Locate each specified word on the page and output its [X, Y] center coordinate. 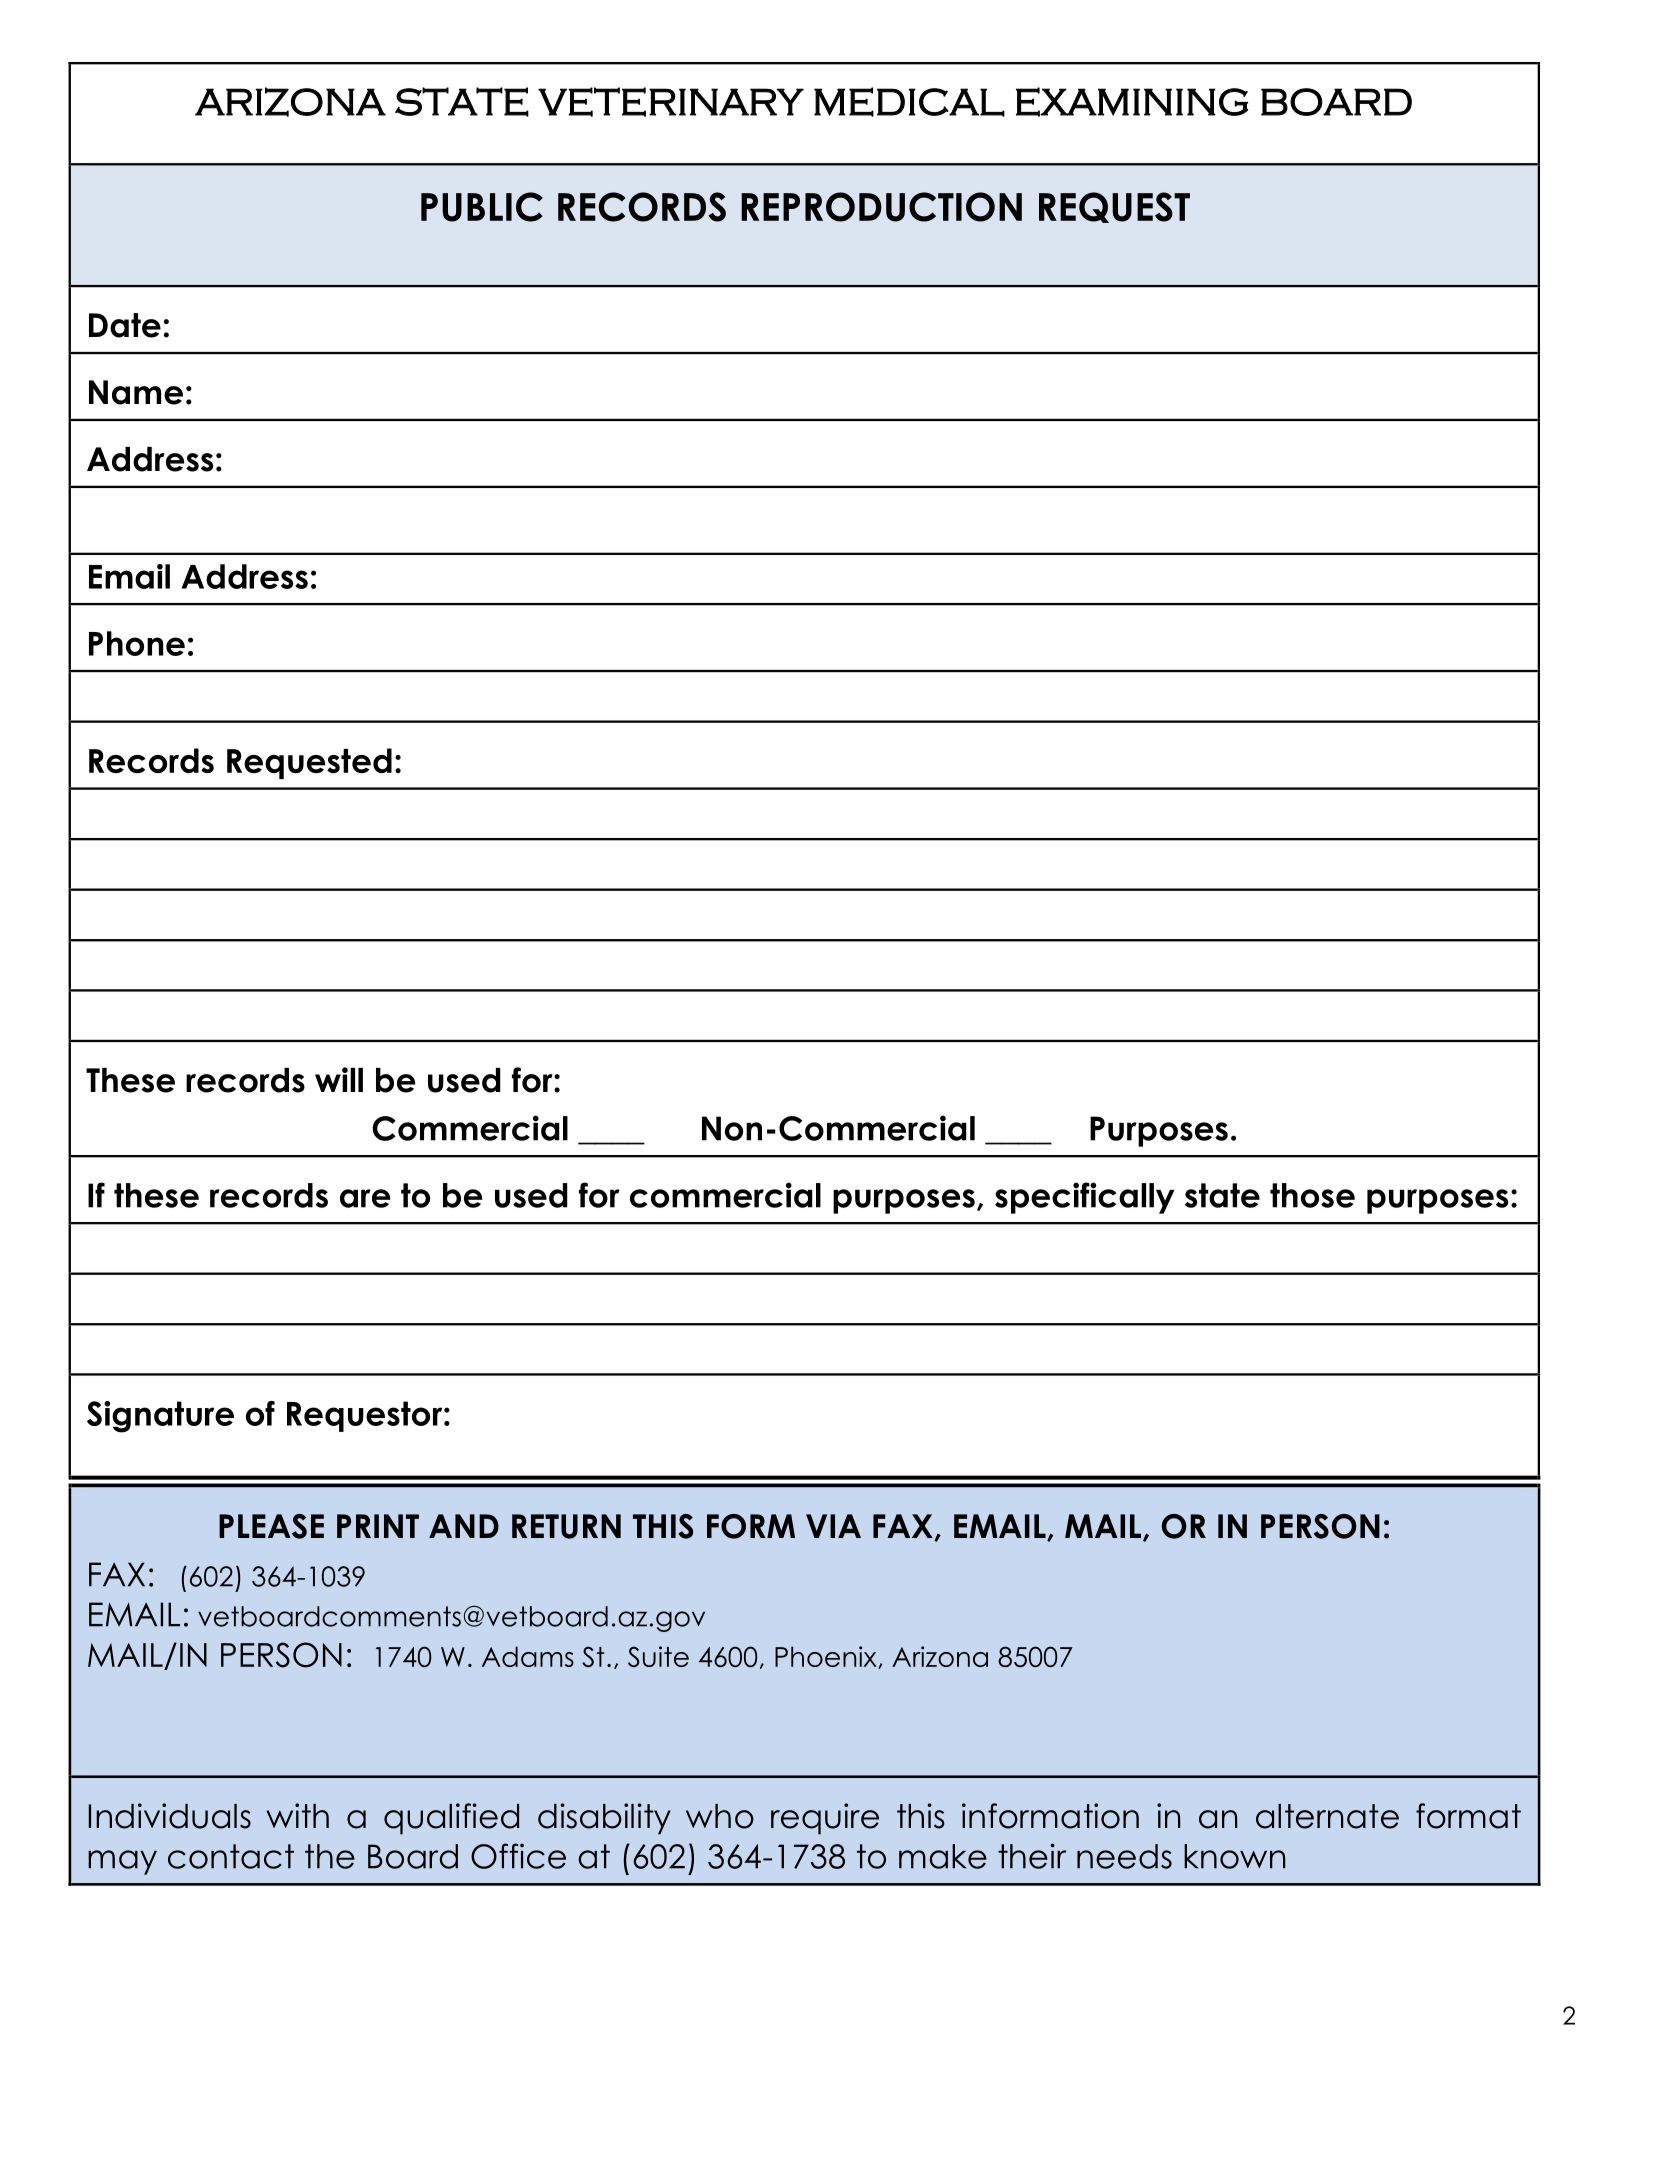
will [339, 1079]
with [297, 1815]
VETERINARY [671, 102]
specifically [1085, 1198]
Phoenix [827, 1657]
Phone [137, 643]
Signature [160, 1417]
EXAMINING [1132, 102]
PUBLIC [482, 207]
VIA [833, 1526]
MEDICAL [909, 102]
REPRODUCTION [881, 207]
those [1312, 1195]
